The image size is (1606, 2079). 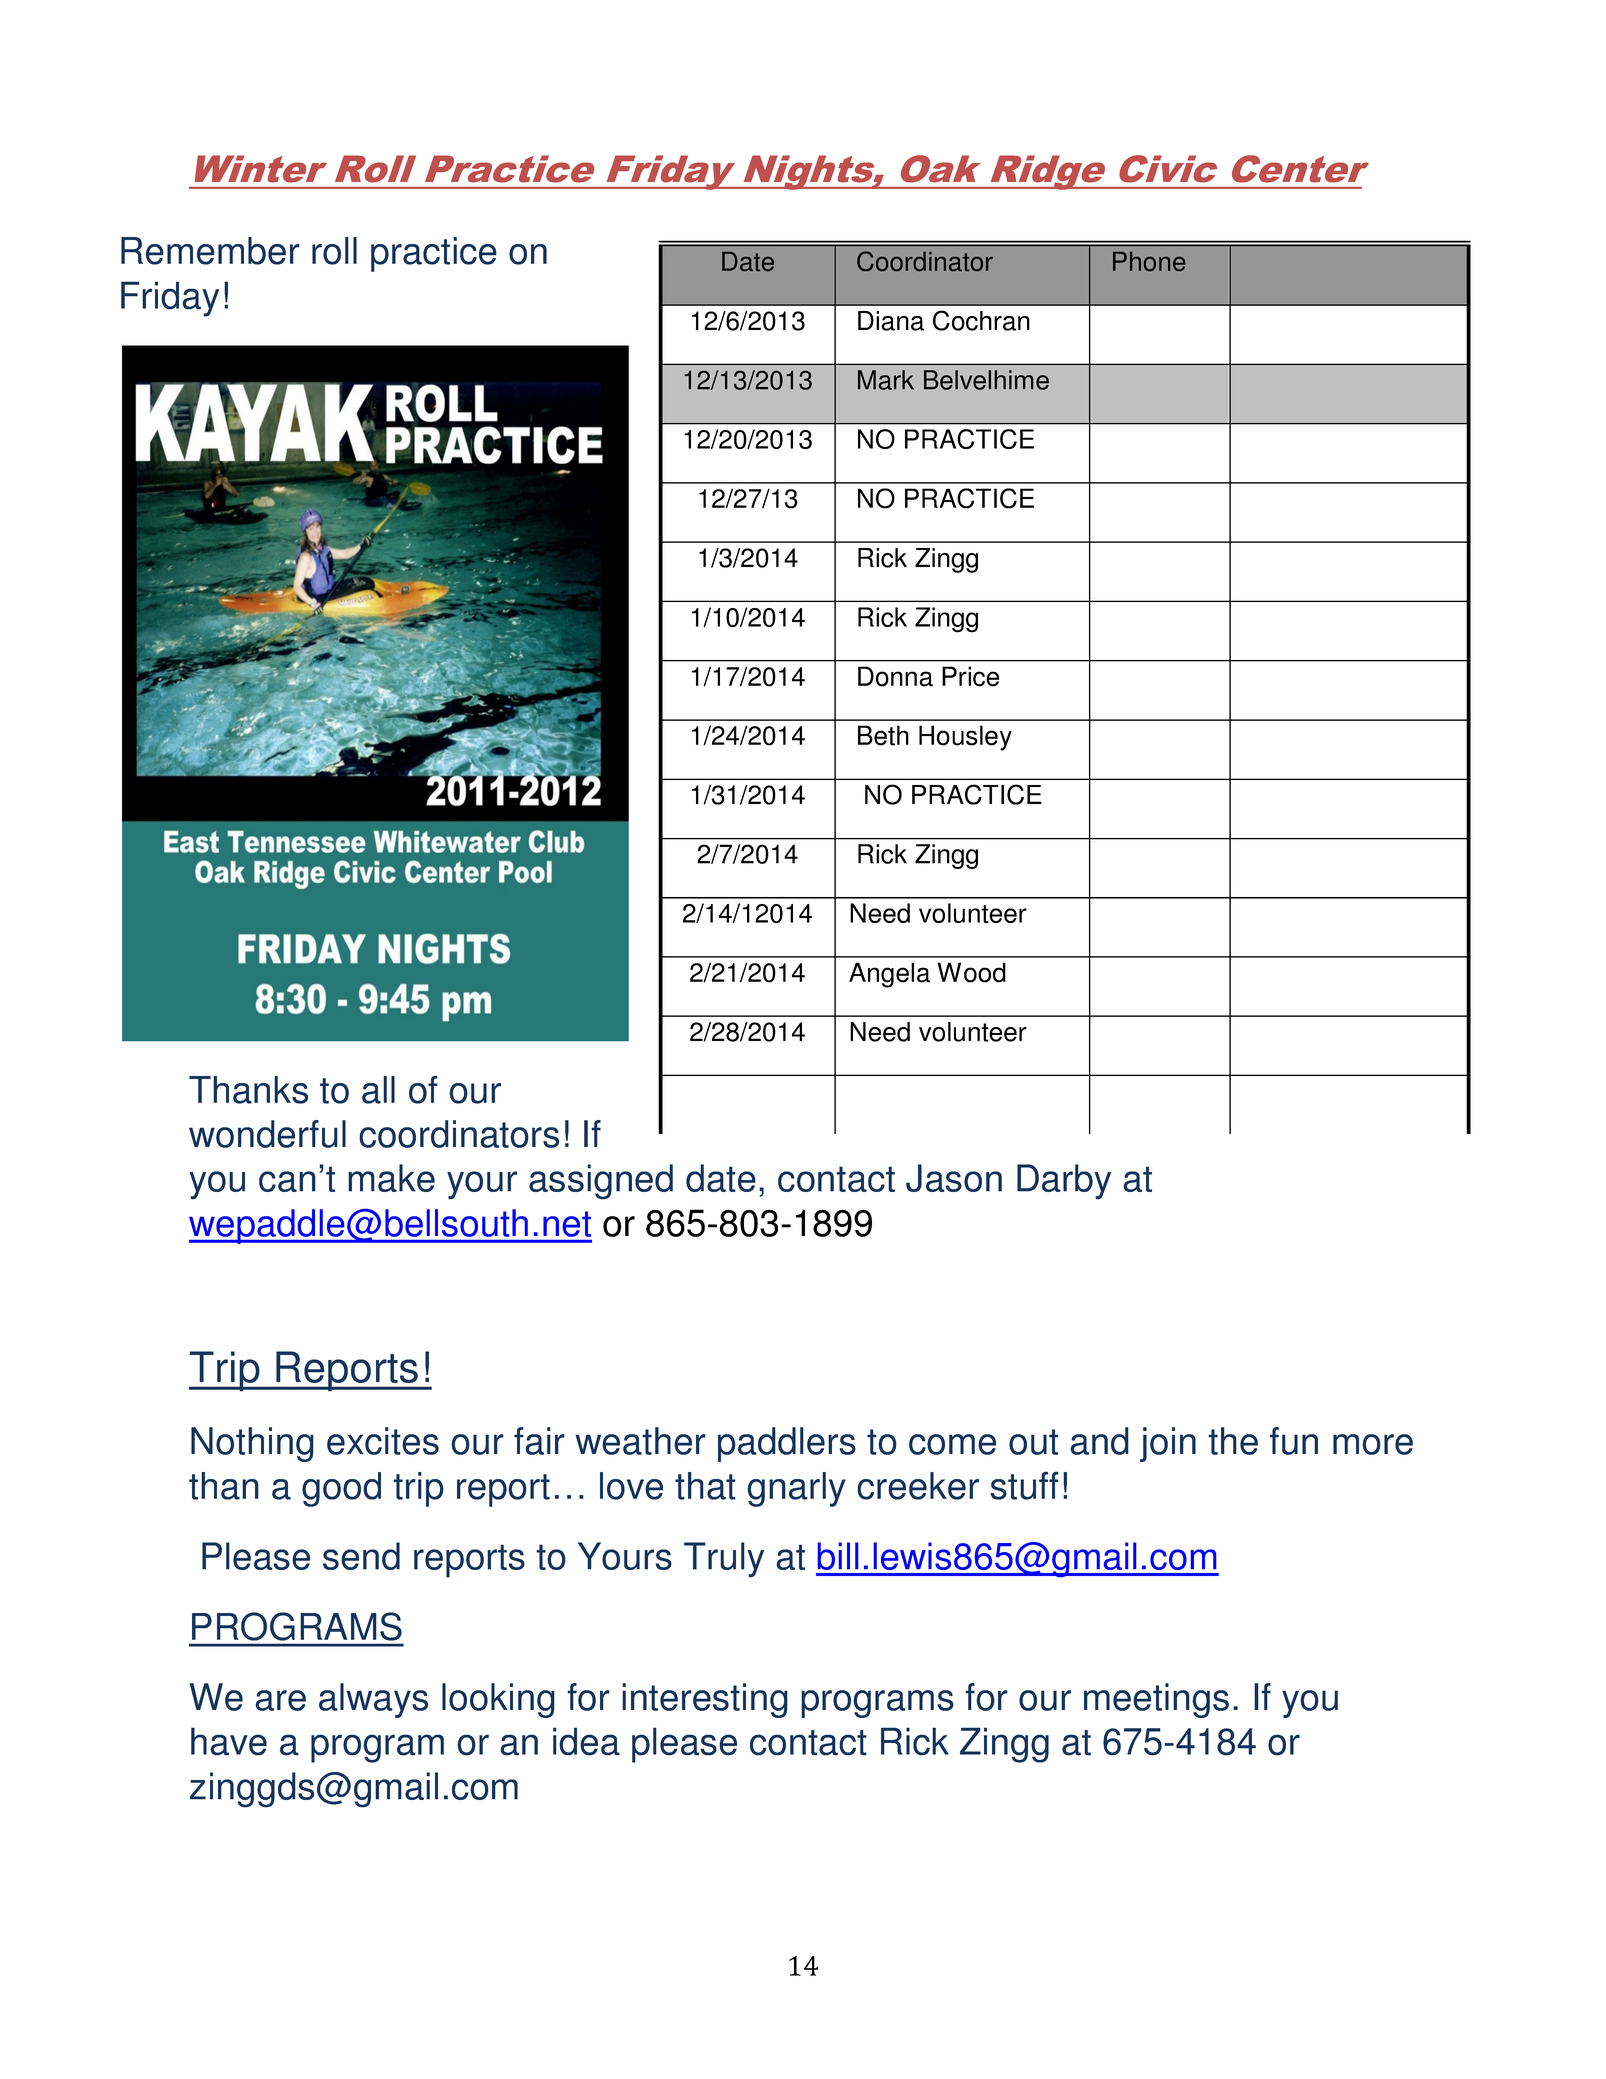 What do you see at coordinates (1149, 261) in the document?
I see `Phone` at bounding box center [1149, 261].
